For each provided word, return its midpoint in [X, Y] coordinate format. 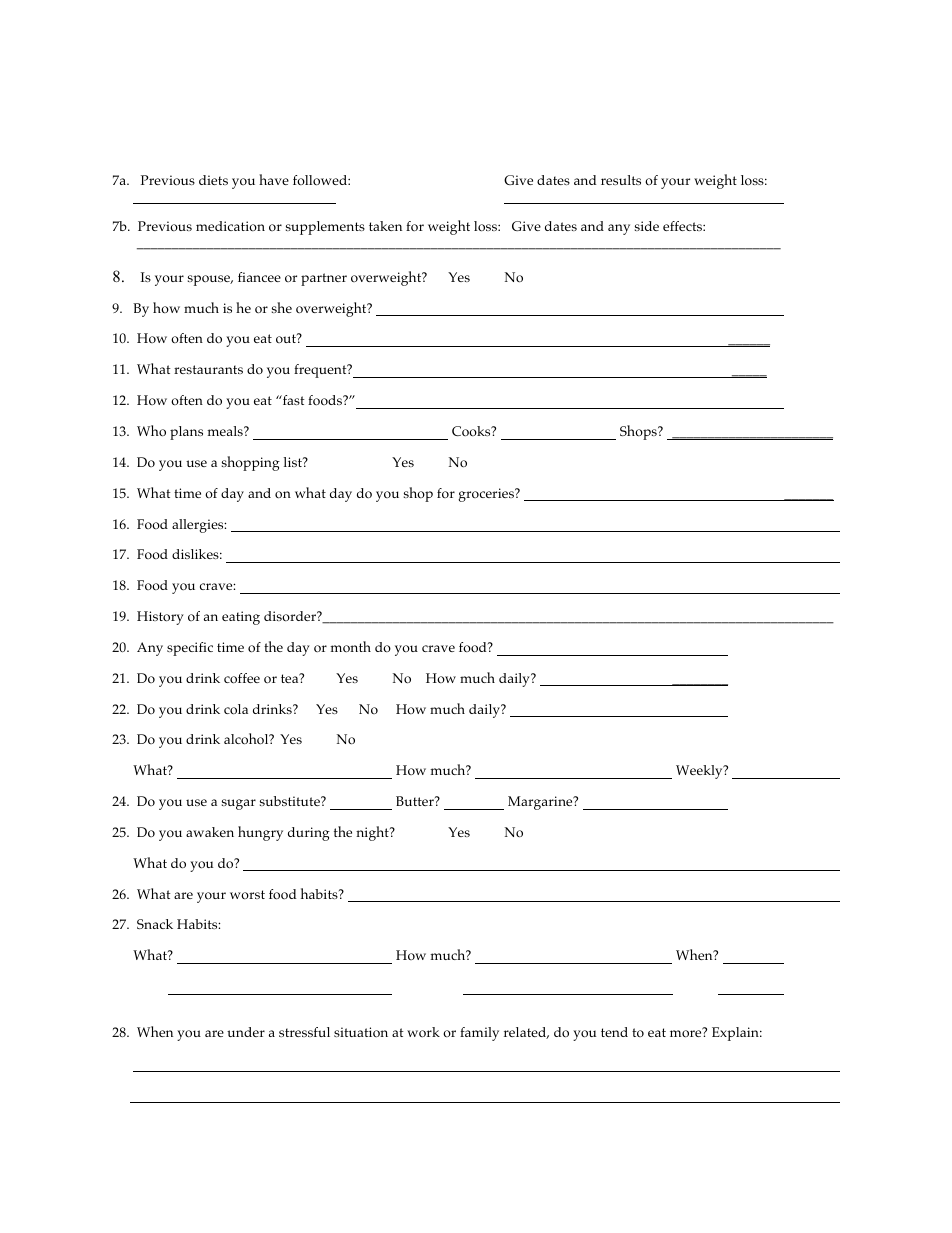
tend [614, 1032]
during [309, 834]
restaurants [208, 369]
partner [324, 279]
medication [230, 226]
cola [236, 709]
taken [385, 226]
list [294, 462]
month [350, 646]
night [373, 833]
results [621, 180]
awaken [210, 832]
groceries [487, 495]
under [246, 1032]
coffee [242, 678]
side [647, 226]
